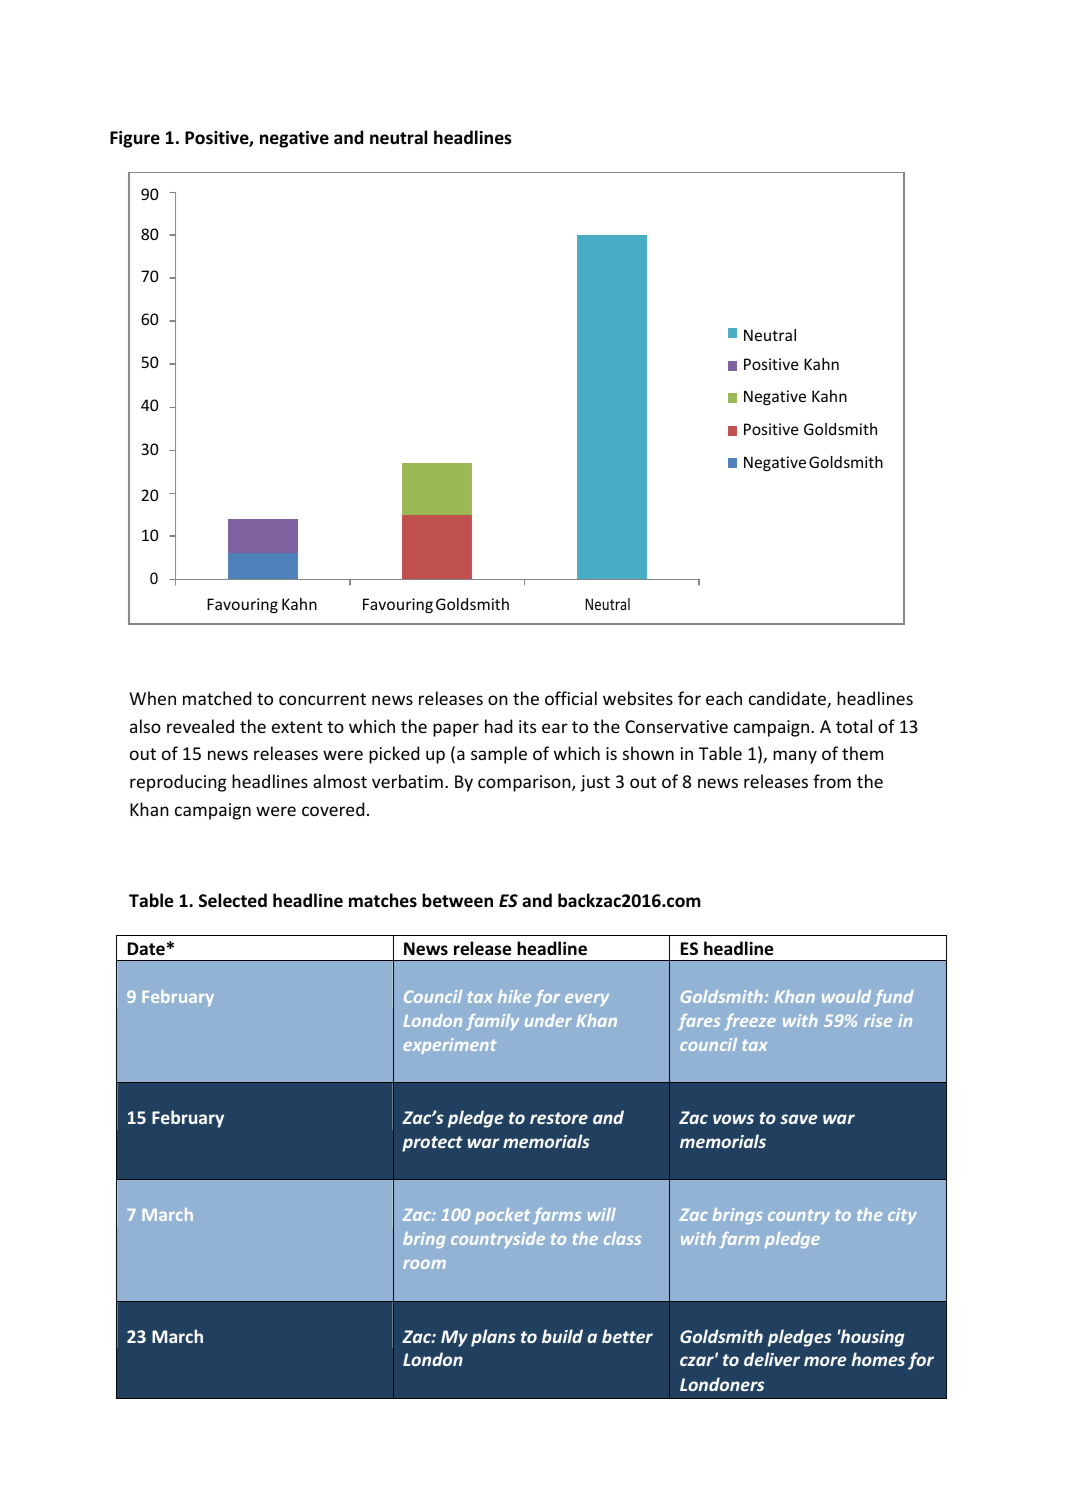 Image resolution: width=1070 pixels, height=1512 pixels. Describe the element at coordinates (724, 698) in the document. I see `each` at that location.
